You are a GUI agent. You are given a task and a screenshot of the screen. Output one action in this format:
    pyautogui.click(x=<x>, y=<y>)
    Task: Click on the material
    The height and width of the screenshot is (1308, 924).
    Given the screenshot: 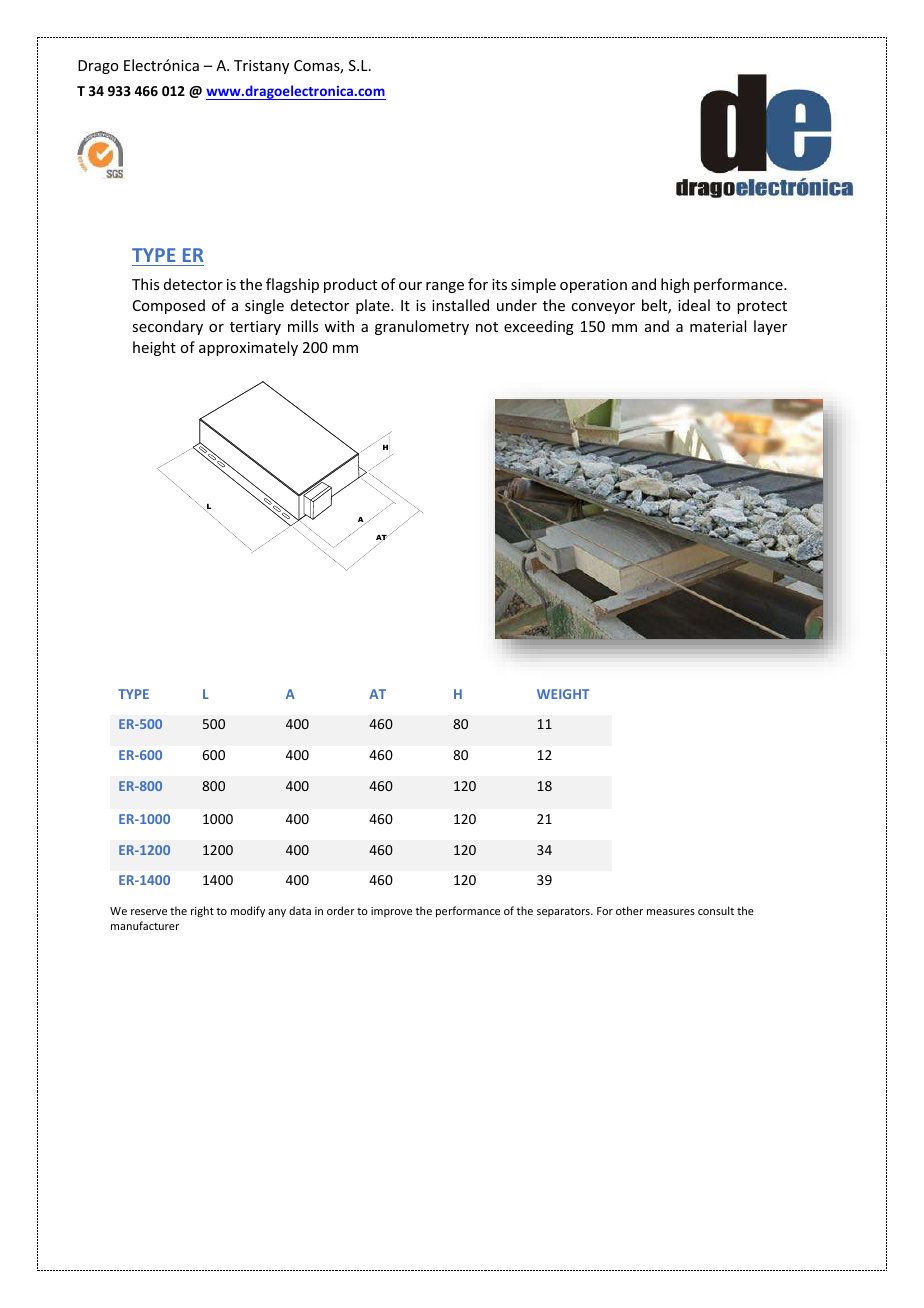 What is the action you would take?
    pyautogui.click(x=718, y=326)
